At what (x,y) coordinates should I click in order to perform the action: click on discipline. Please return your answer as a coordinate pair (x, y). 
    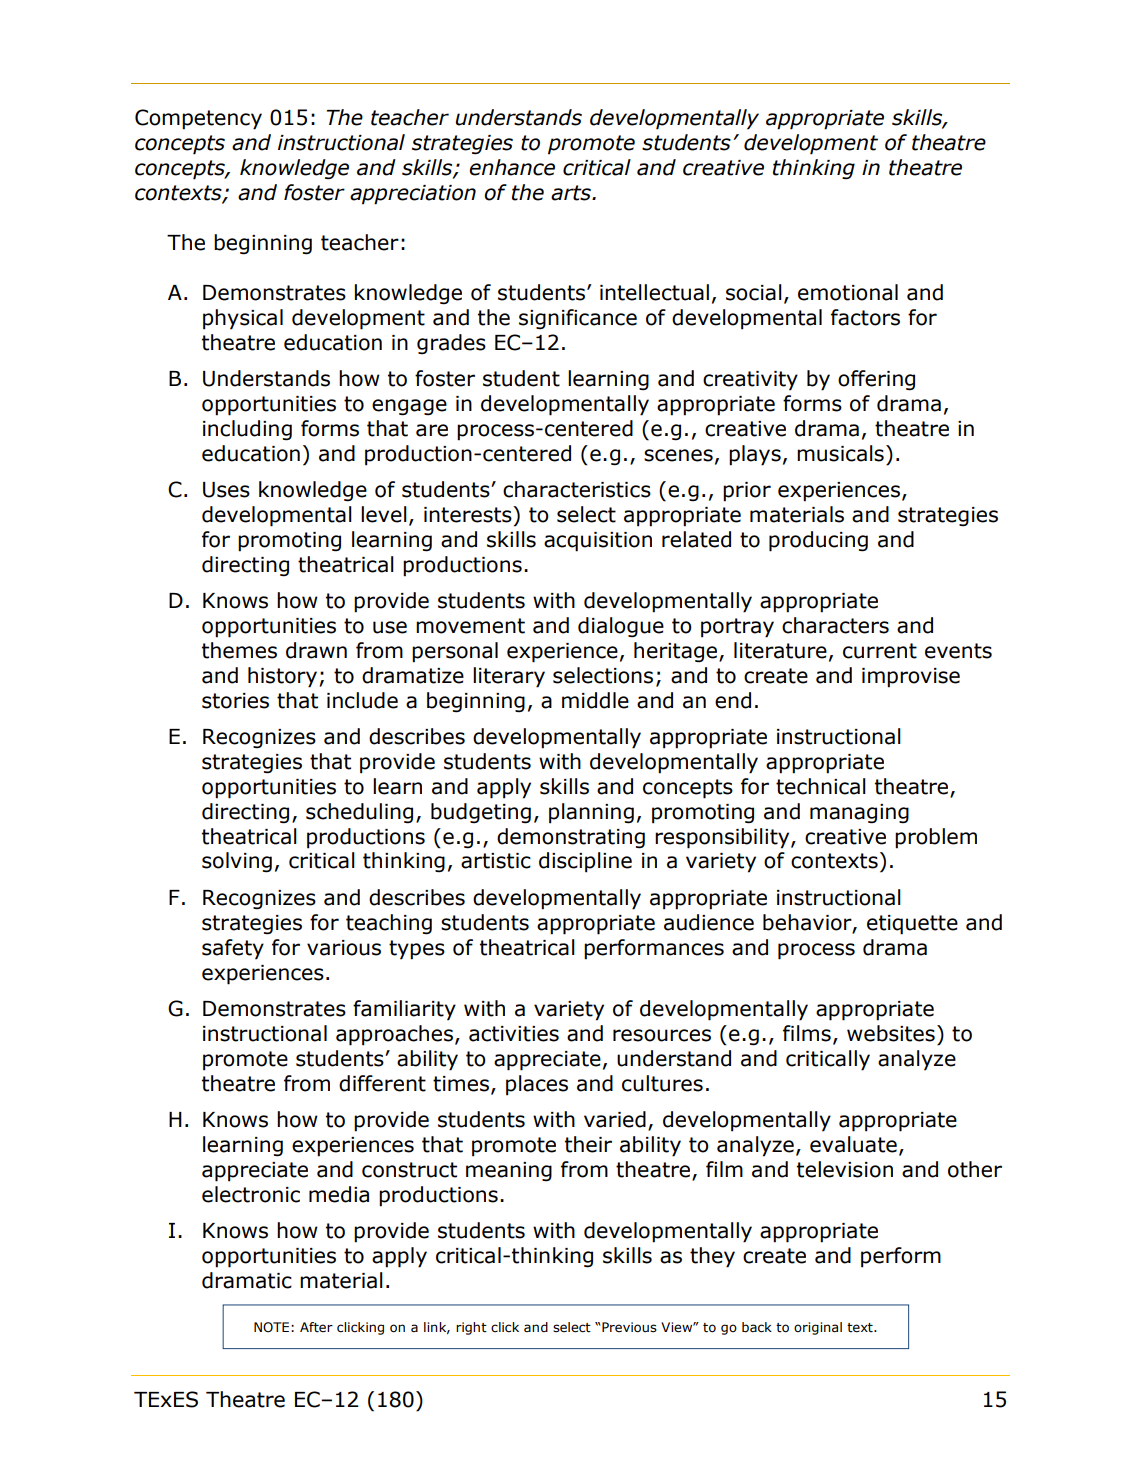
    Looking at the image, I should click on (585, 862).
